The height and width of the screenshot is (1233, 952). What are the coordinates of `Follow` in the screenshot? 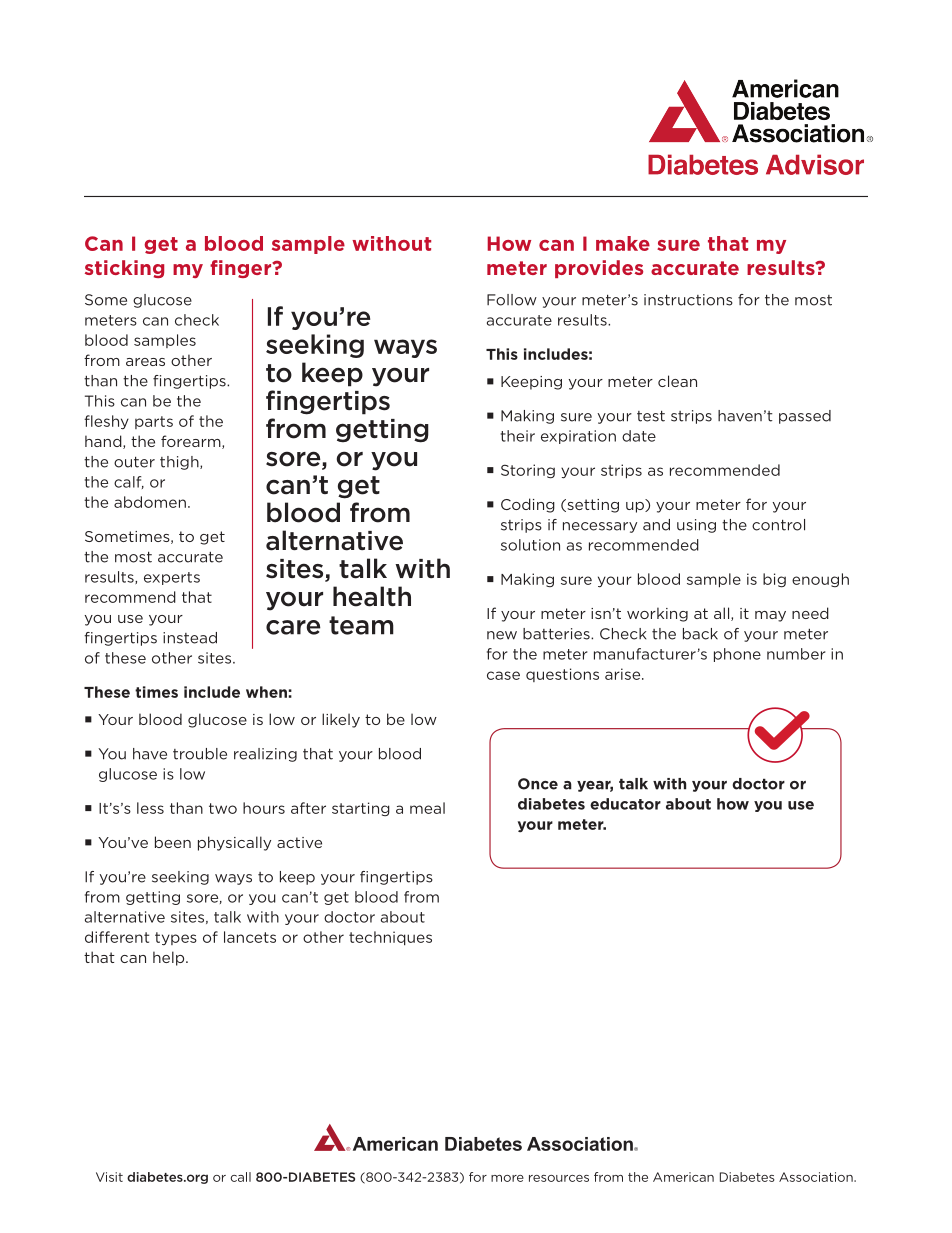 It's located at (512, 300).
